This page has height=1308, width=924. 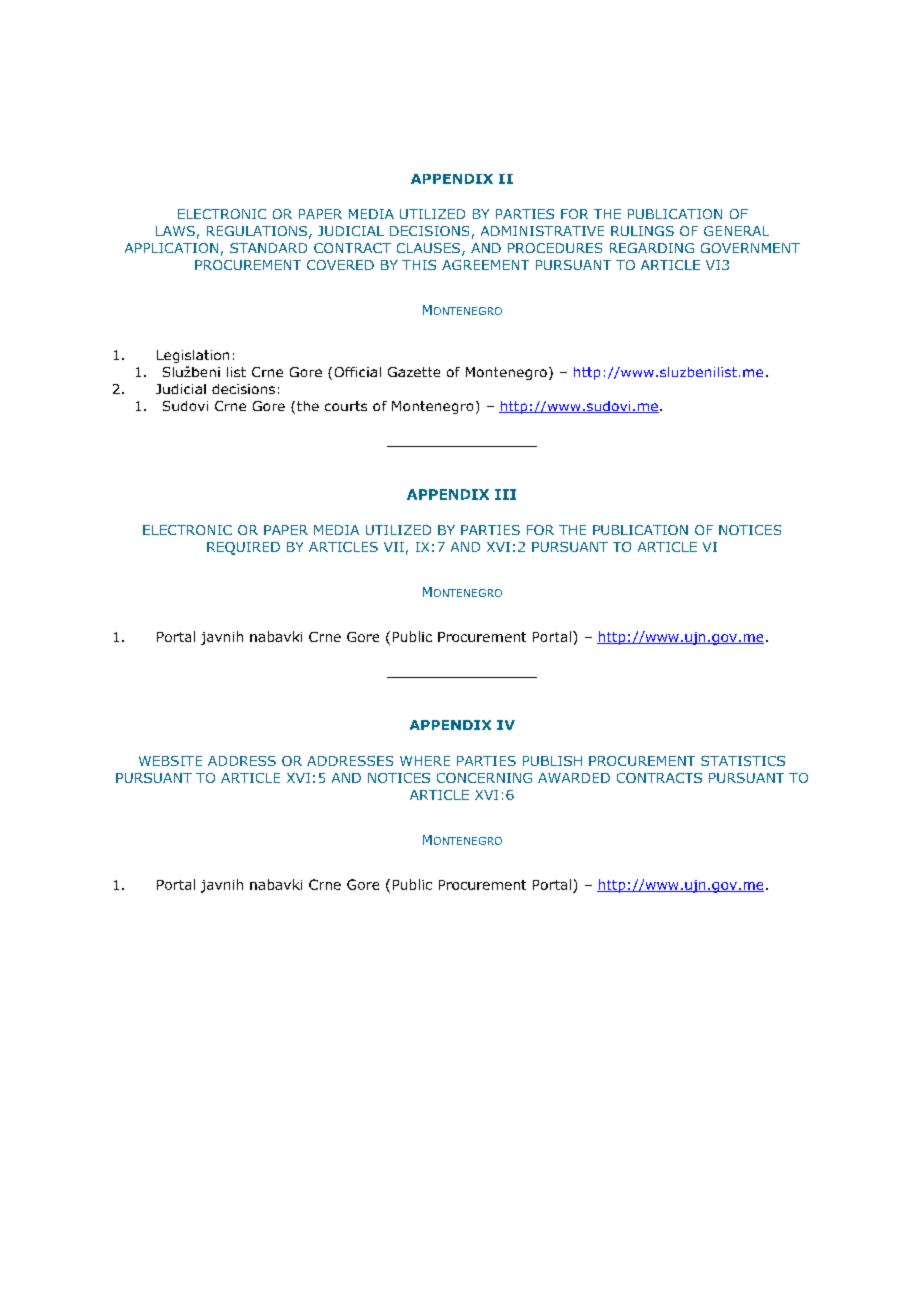 I want to click on VII, so click(x=394, y=547).
